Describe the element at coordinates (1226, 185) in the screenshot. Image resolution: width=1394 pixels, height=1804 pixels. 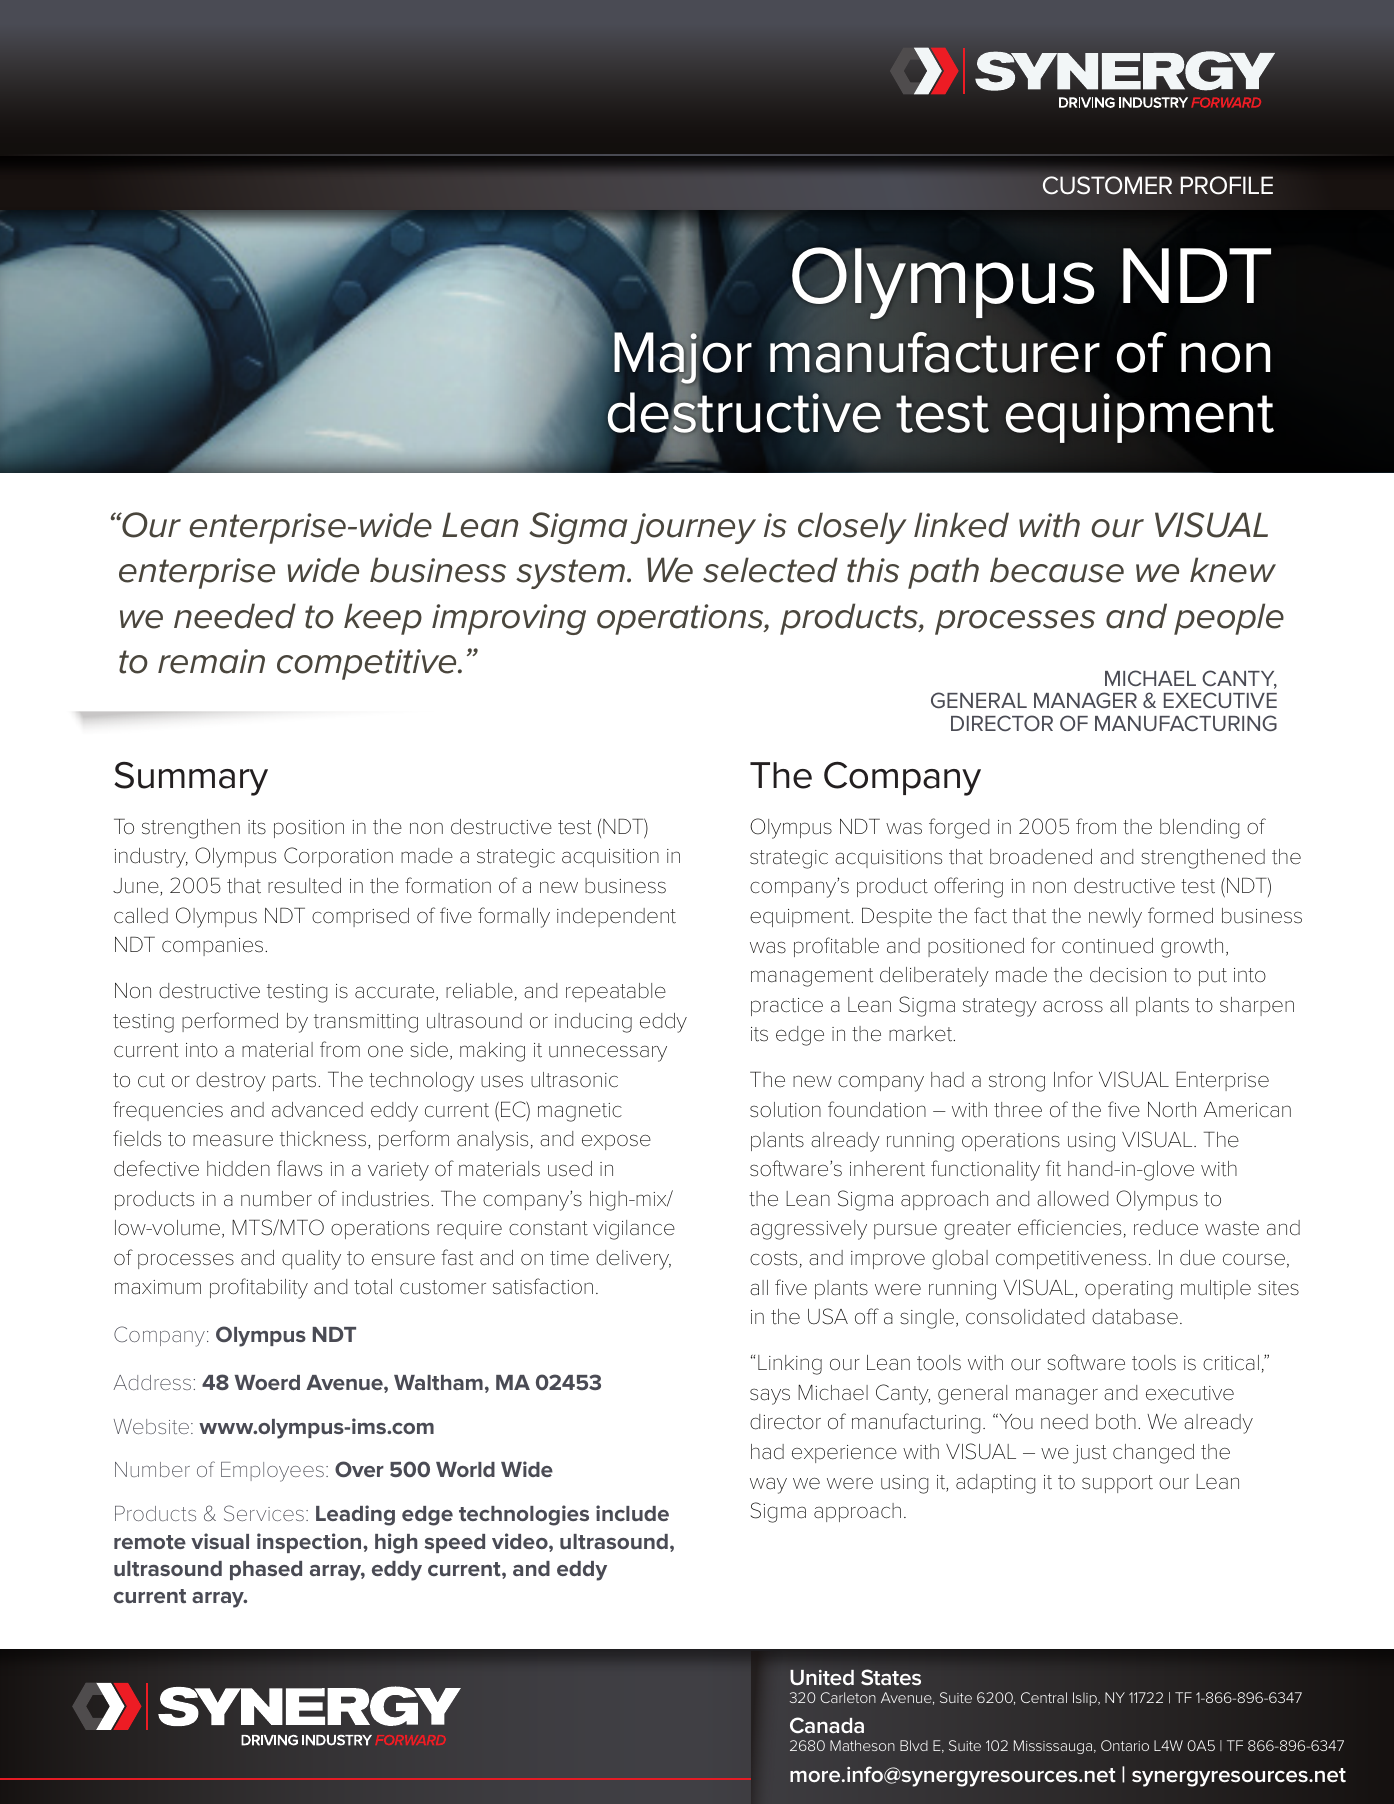
I see `PROFILE` at that location.
